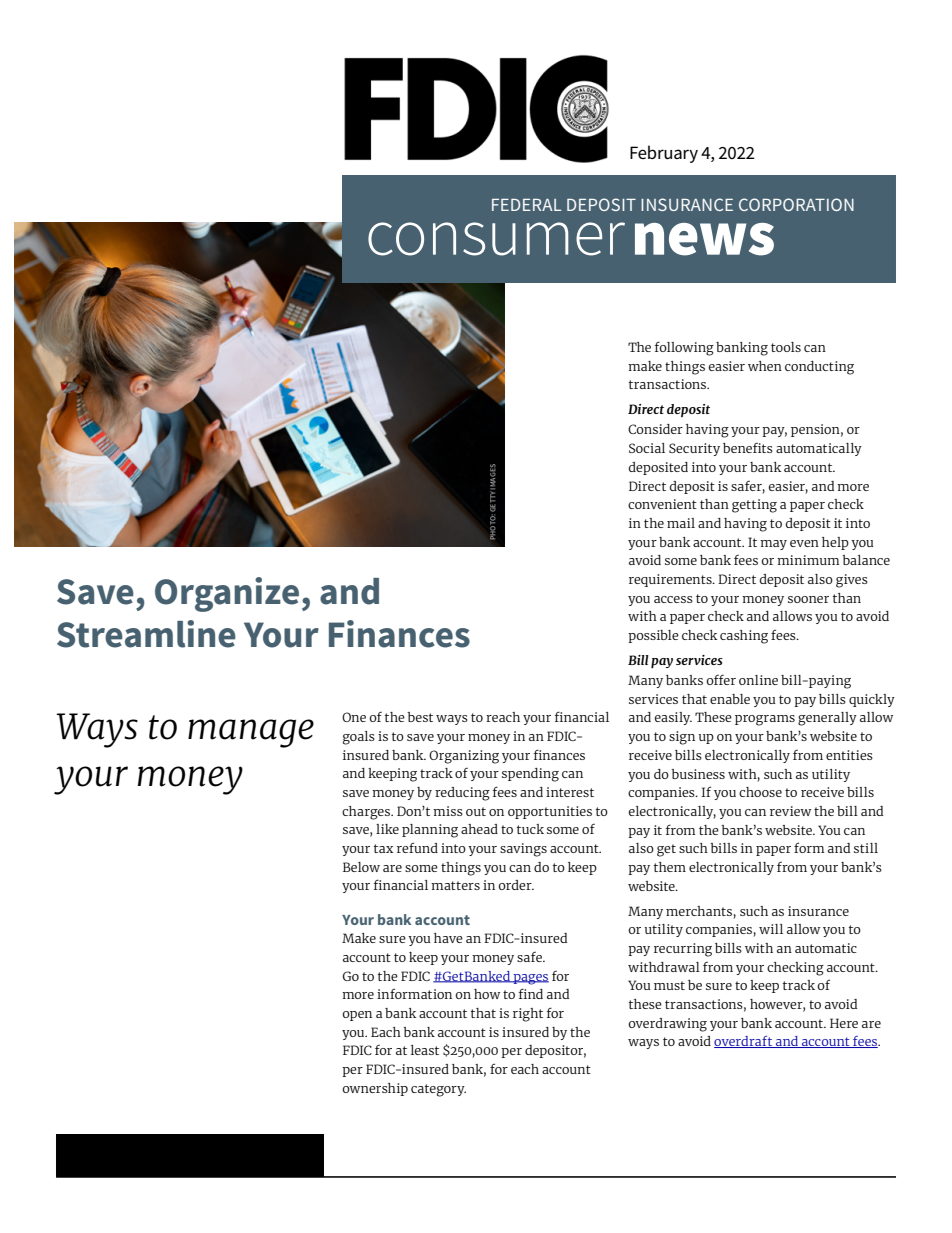  What do you see at coordinates (227, 594) in the screenshot?
I see `Organize` at bounding box center [227, 594].
